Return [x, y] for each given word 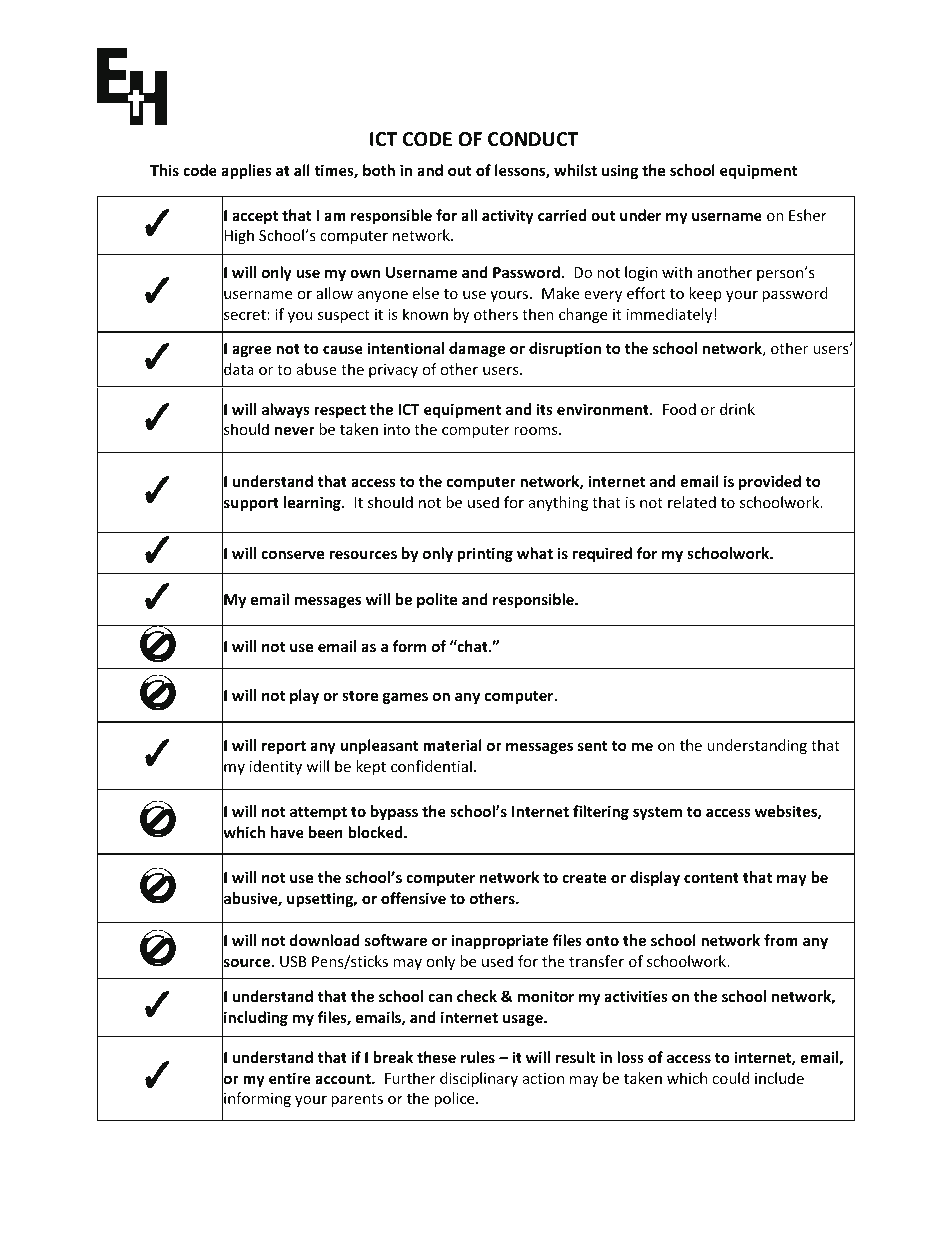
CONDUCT [533, 139]
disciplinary [479, 1079]
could [730, 1078]
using [620, 171]
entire [290, 1078]
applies [246, 171]
